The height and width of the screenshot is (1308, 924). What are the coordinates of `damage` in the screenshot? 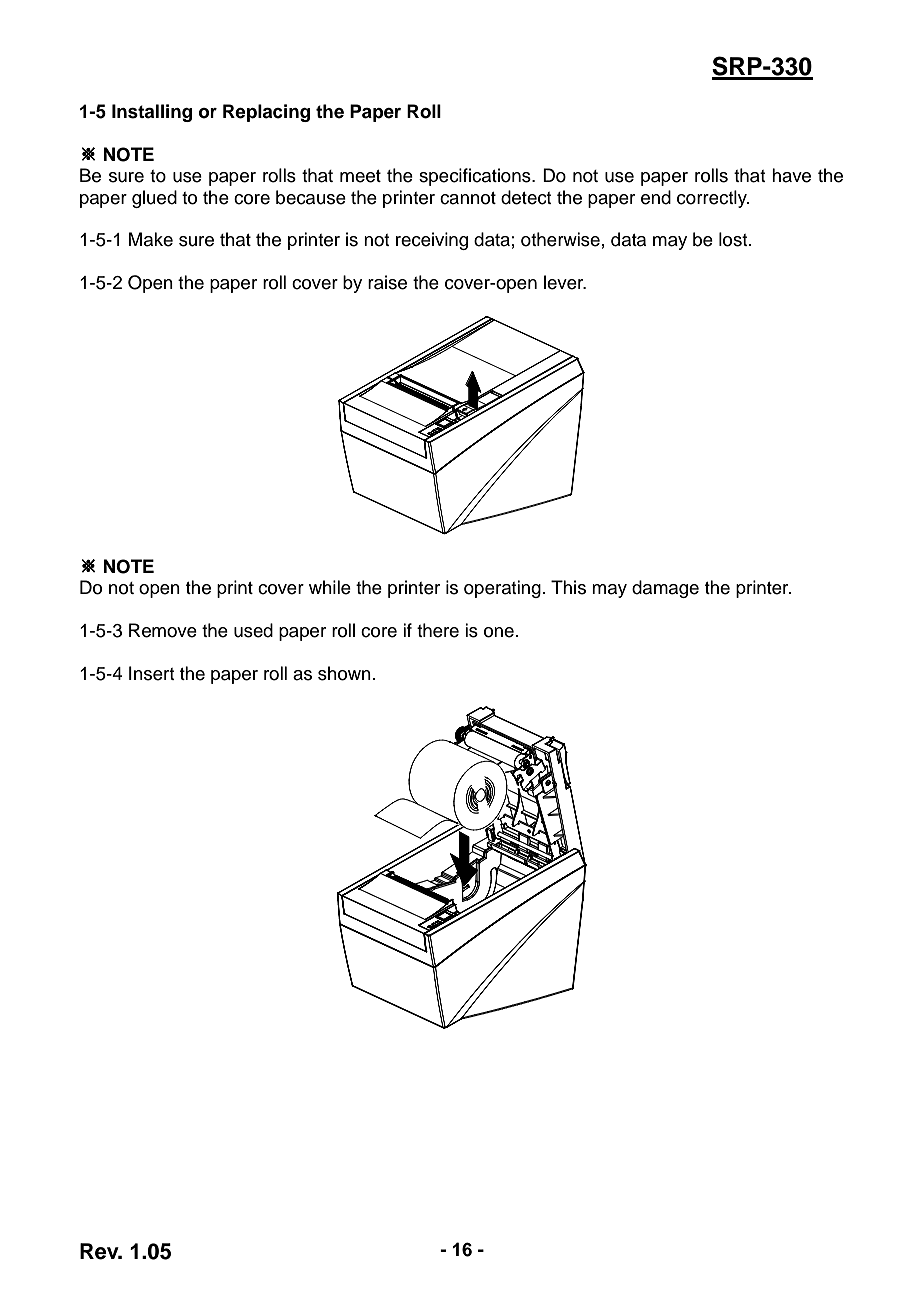 It's located at (665, 589).
